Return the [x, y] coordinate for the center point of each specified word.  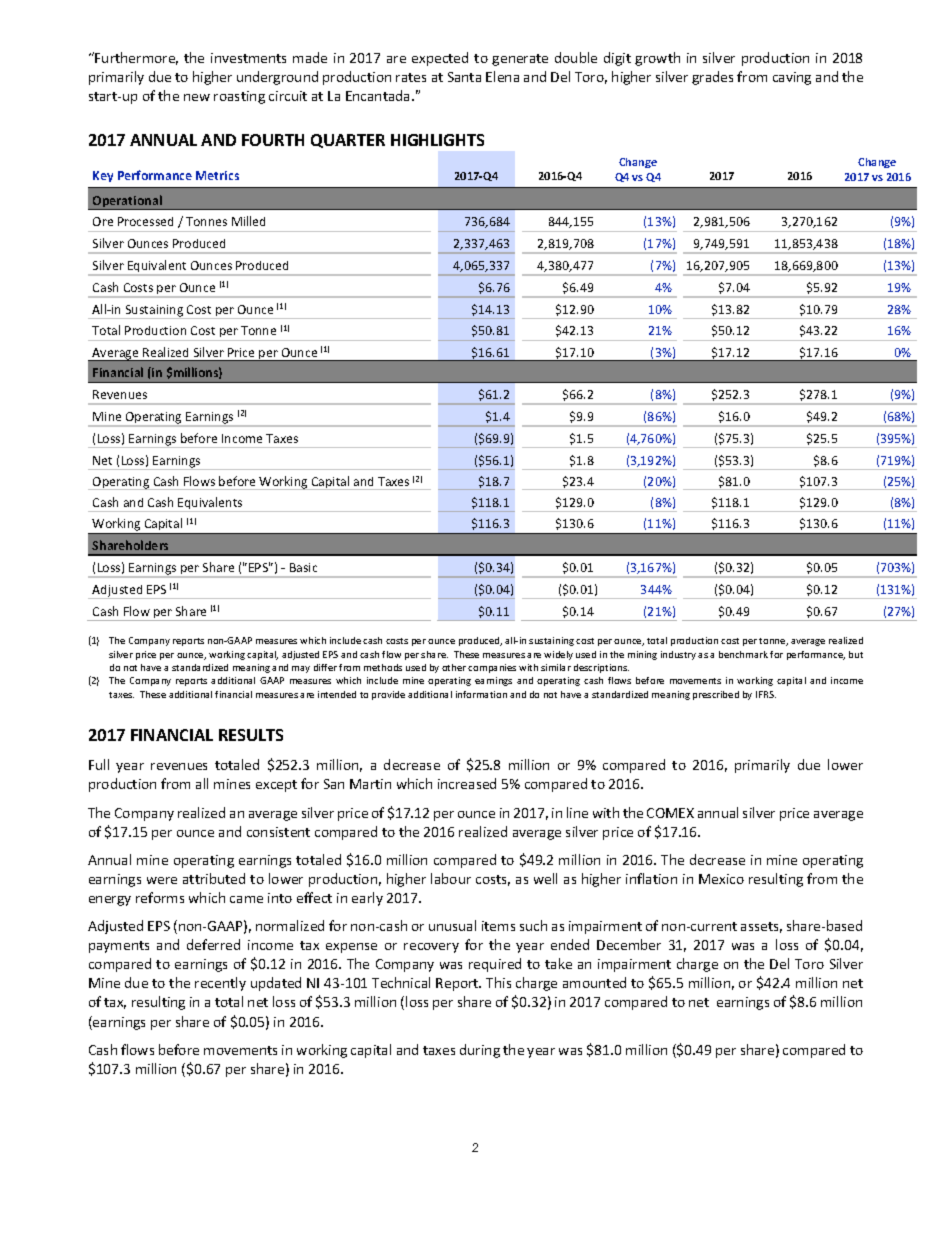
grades [712, 78]
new [197, 97]
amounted [594, 982]
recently [220, 984]
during [480, 1051]
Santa [464, 77]
